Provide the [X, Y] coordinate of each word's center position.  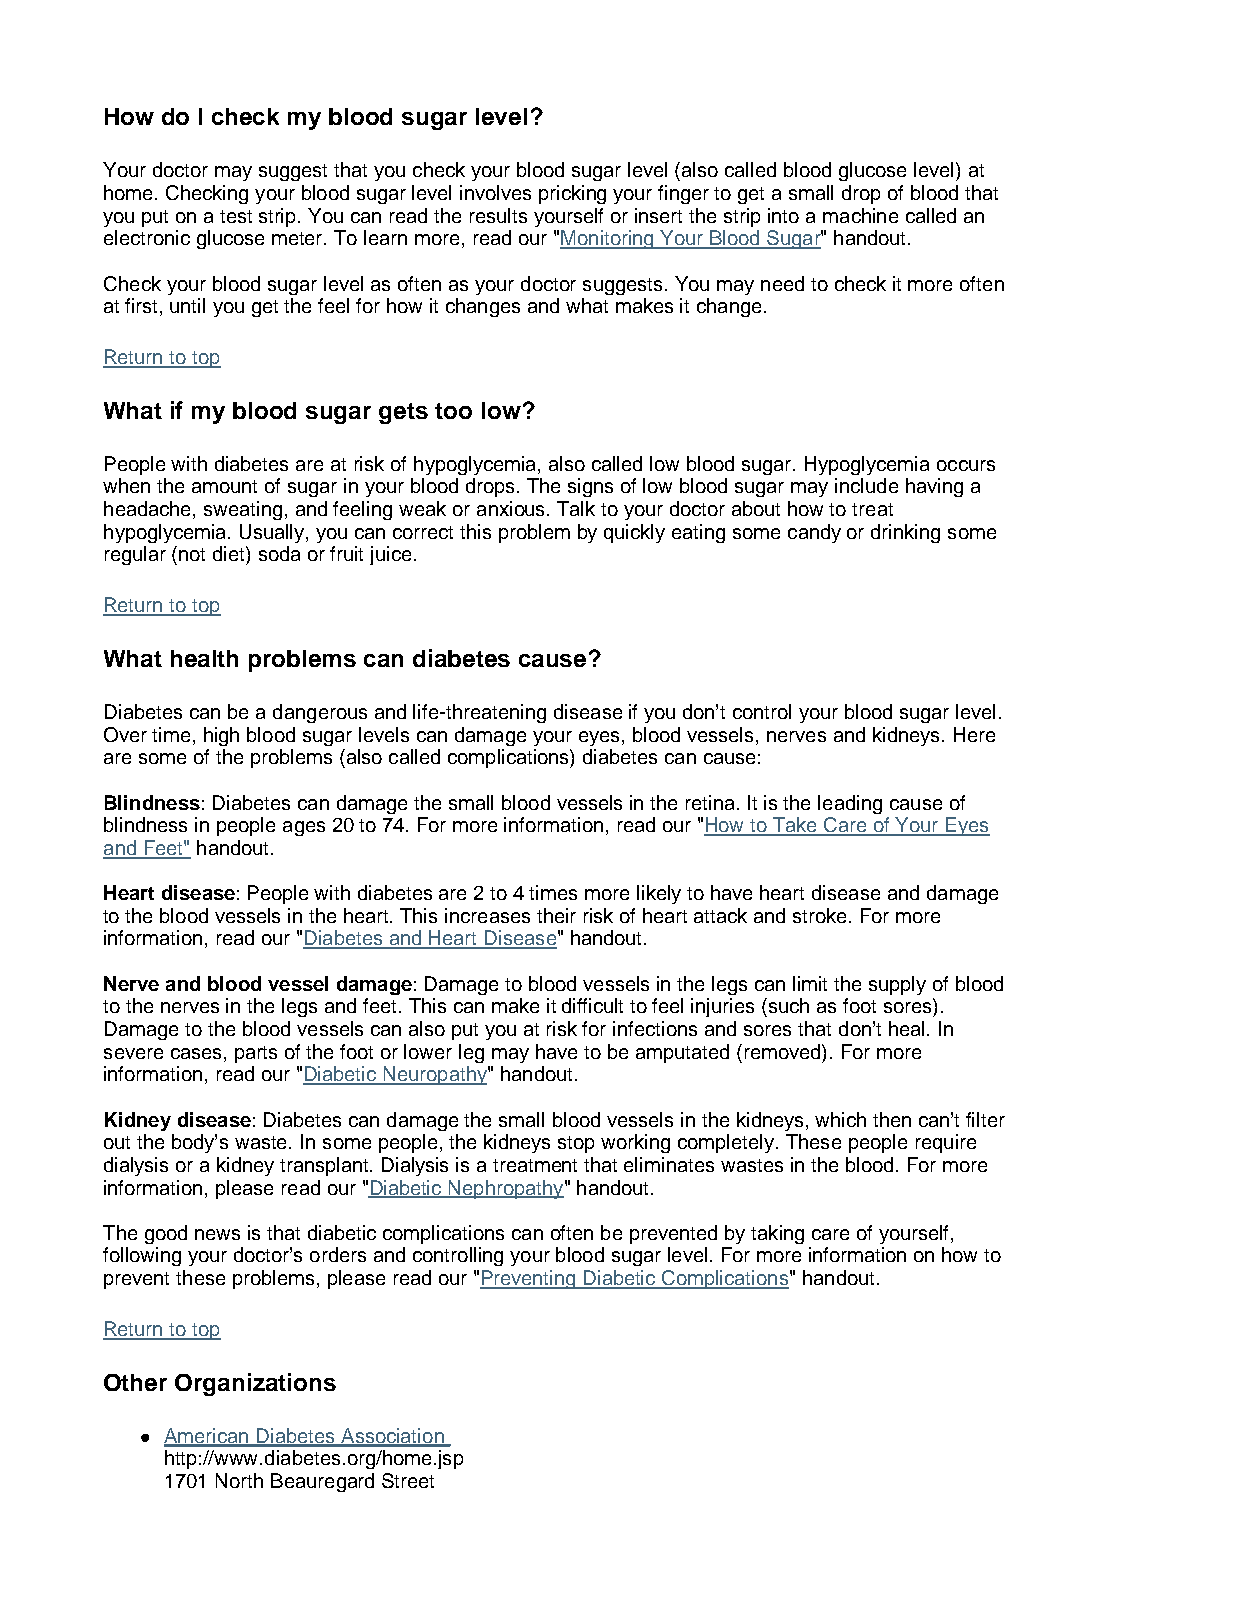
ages [304, 828]
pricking [572, 194]
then [892, 1119]
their [556, 915]
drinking [905, 533]
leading [850, 804]
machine [860, 215]
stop [576, 1144]
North [239, 1480]
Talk [576, 508]
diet [230, 553]
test [236, 216]
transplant [325, 1166]
